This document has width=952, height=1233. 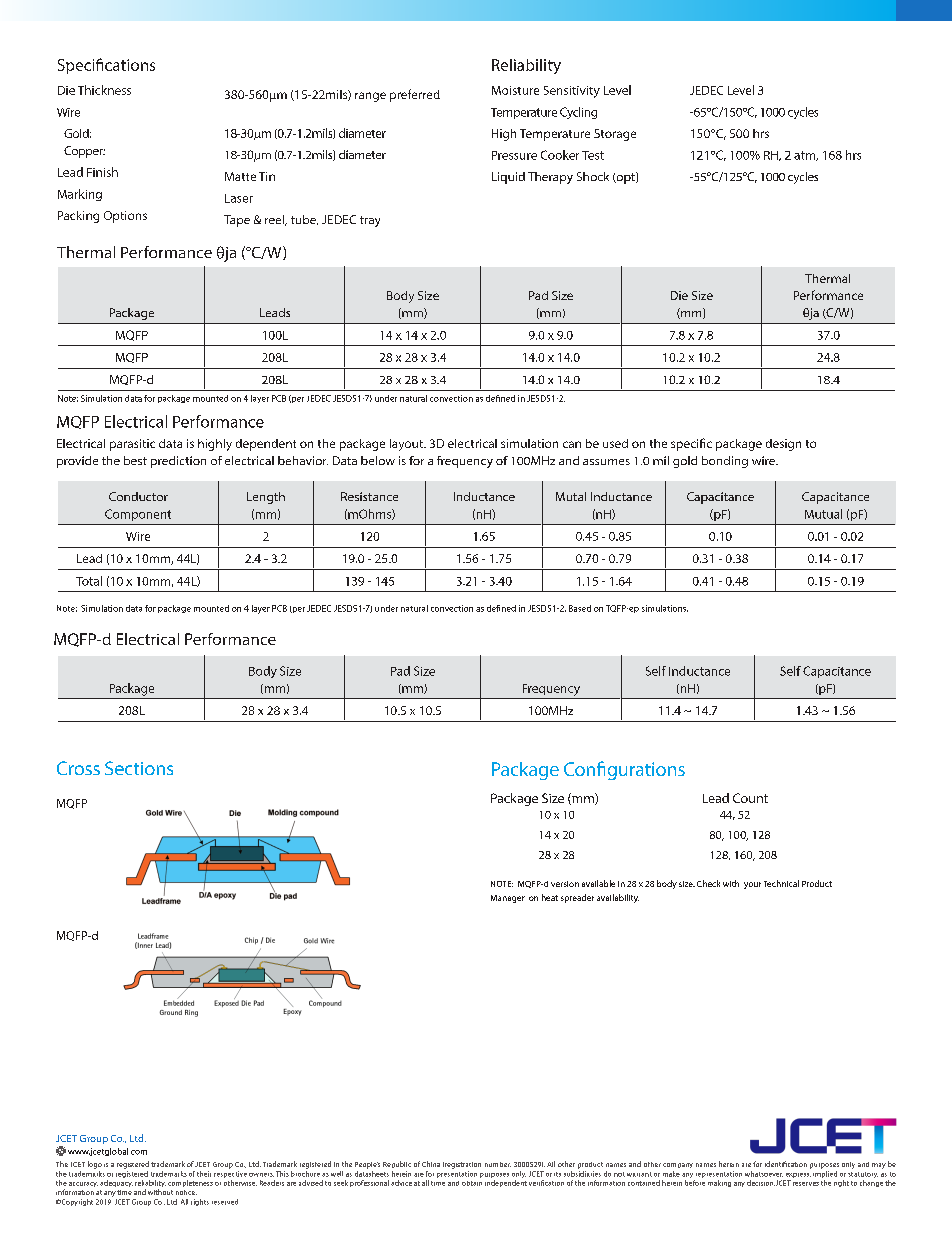 What do you see at coordinates (89, 581) in the document?
I see `Total` at bounding box center [89, 581].
